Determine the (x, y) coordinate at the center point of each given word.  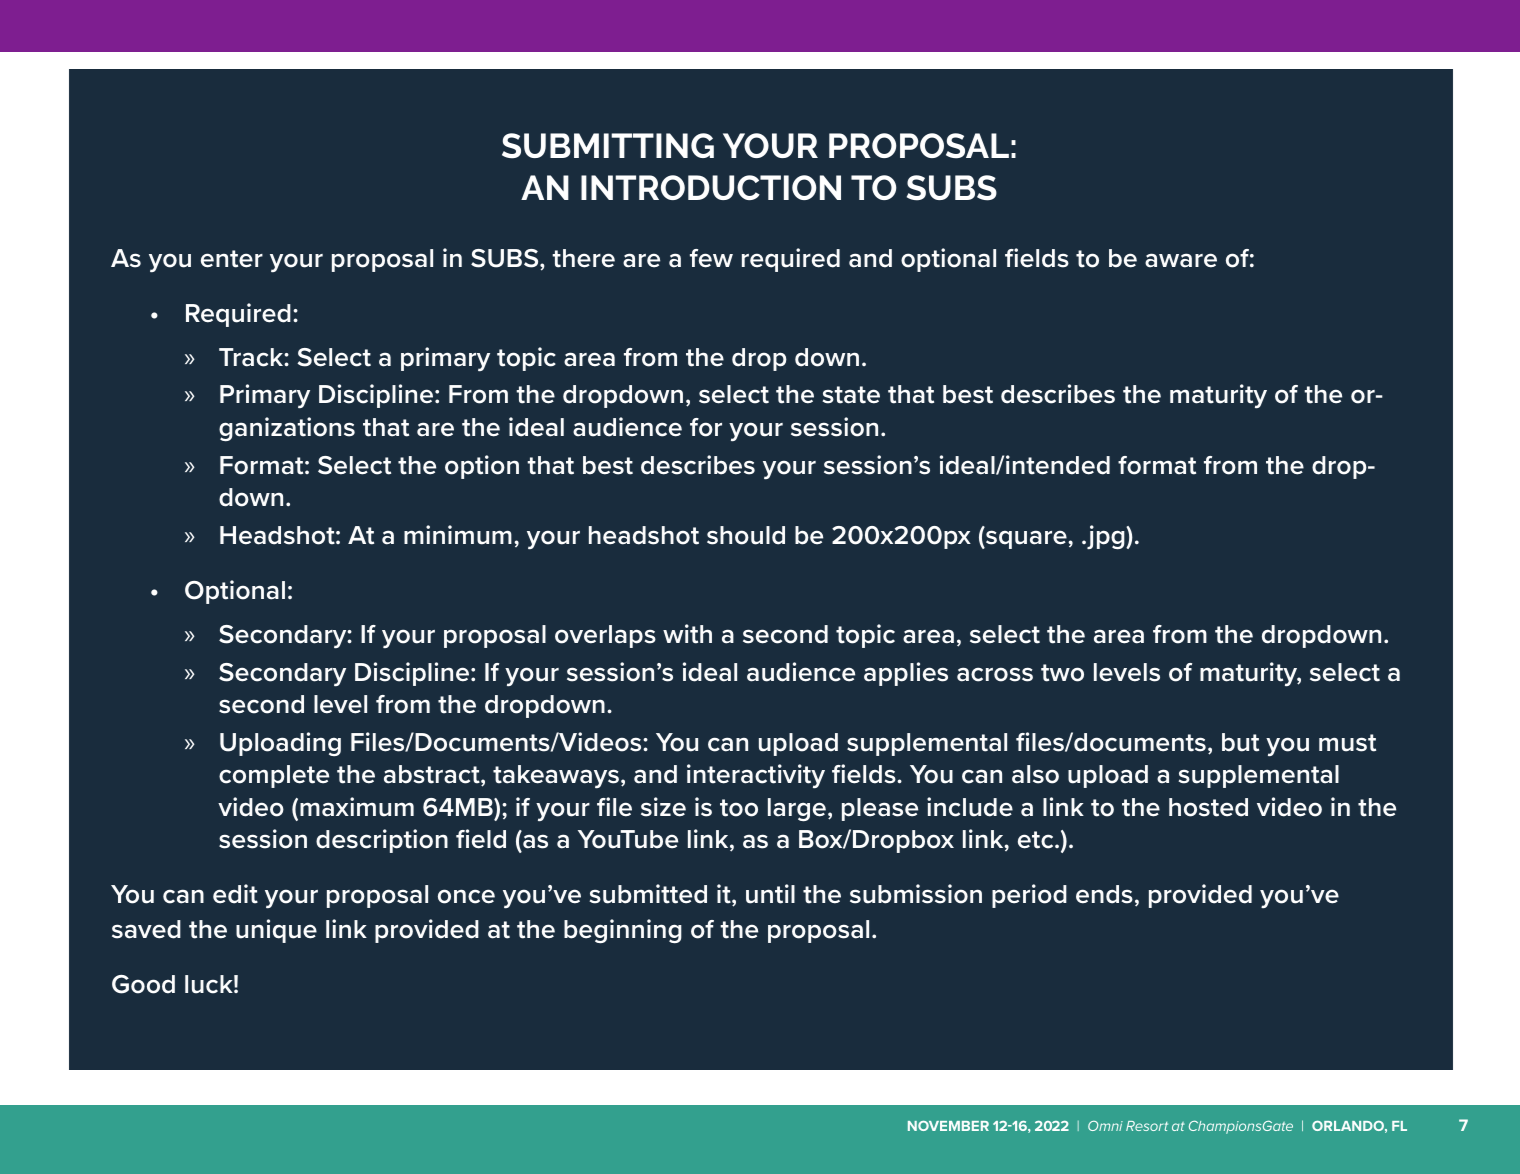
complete (274, 776)
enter (232, 259)
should (746, 535)
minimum (458, 535)
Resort (1147, 1126)
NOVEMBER (948, 1125)
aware (1181, 260)
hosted (1208, 807)
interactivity (756, 776)
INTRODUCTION (711, 187)
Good (143, 984)
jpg (1106, 537)
